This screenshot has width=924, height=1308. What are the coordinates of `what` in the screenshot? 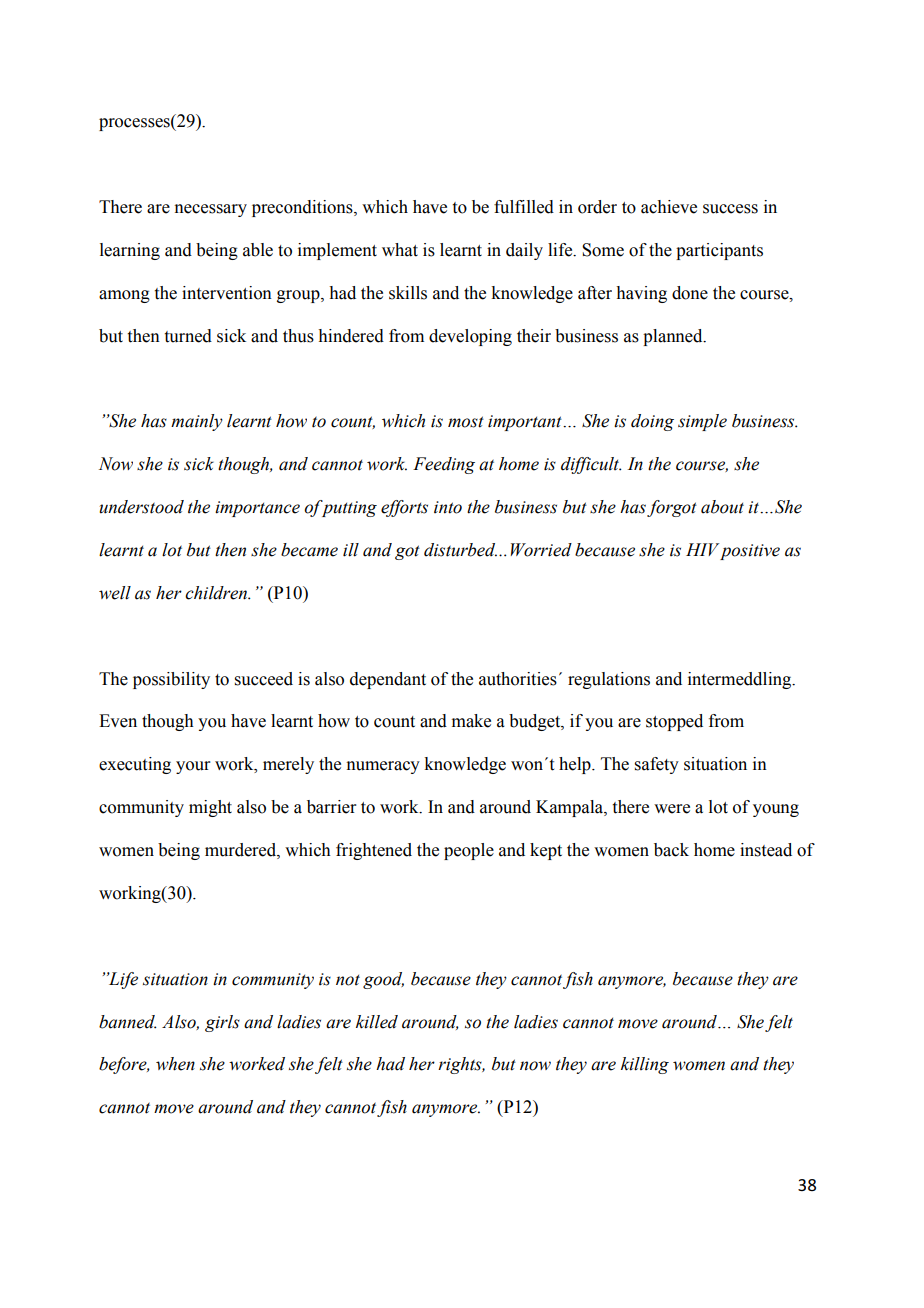 It's located at (400, 250).
